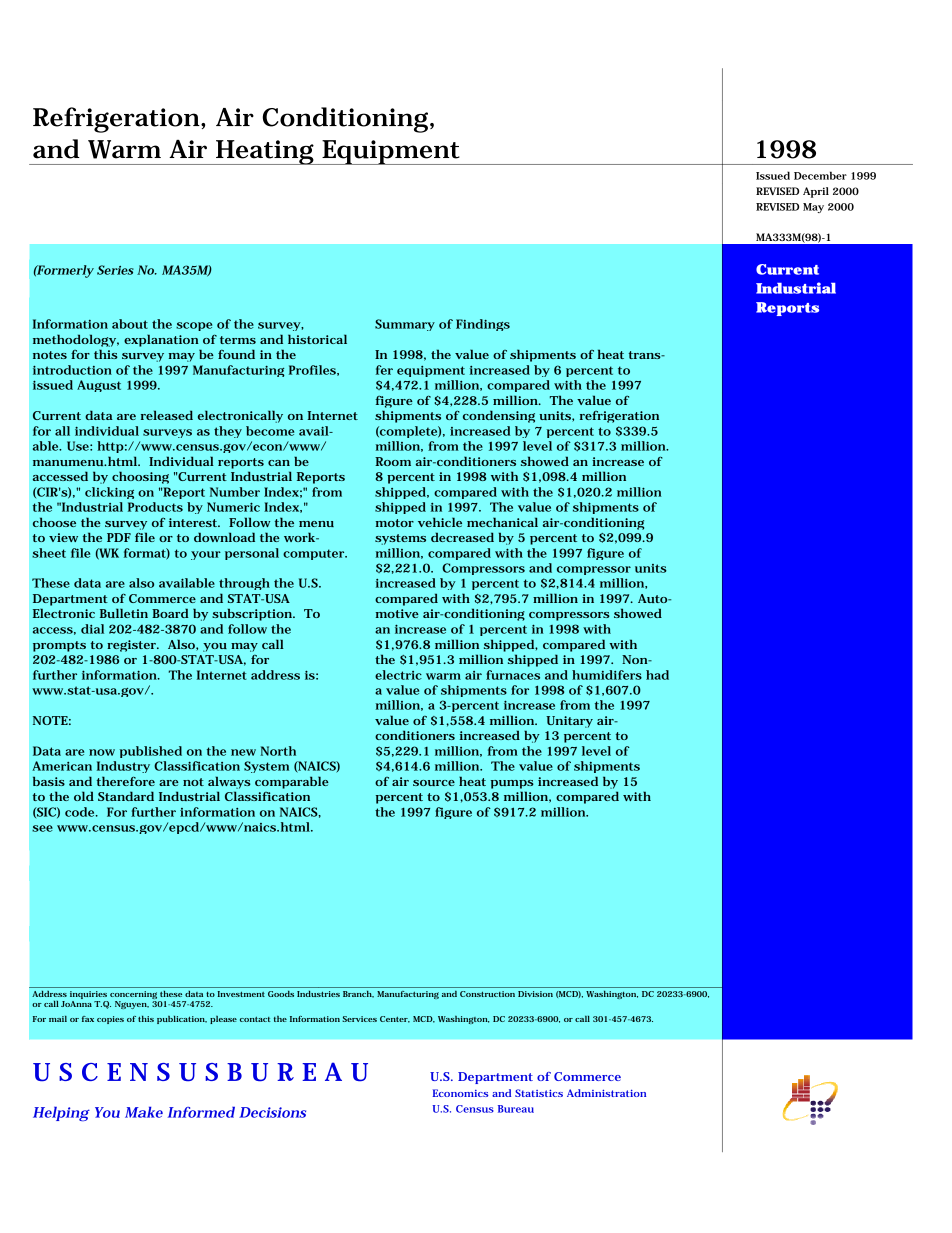 This screenshot has width=952, height=1233. Describe the element at coordinates (144, 1112) in the screenshot. I see `Make` at that location.
